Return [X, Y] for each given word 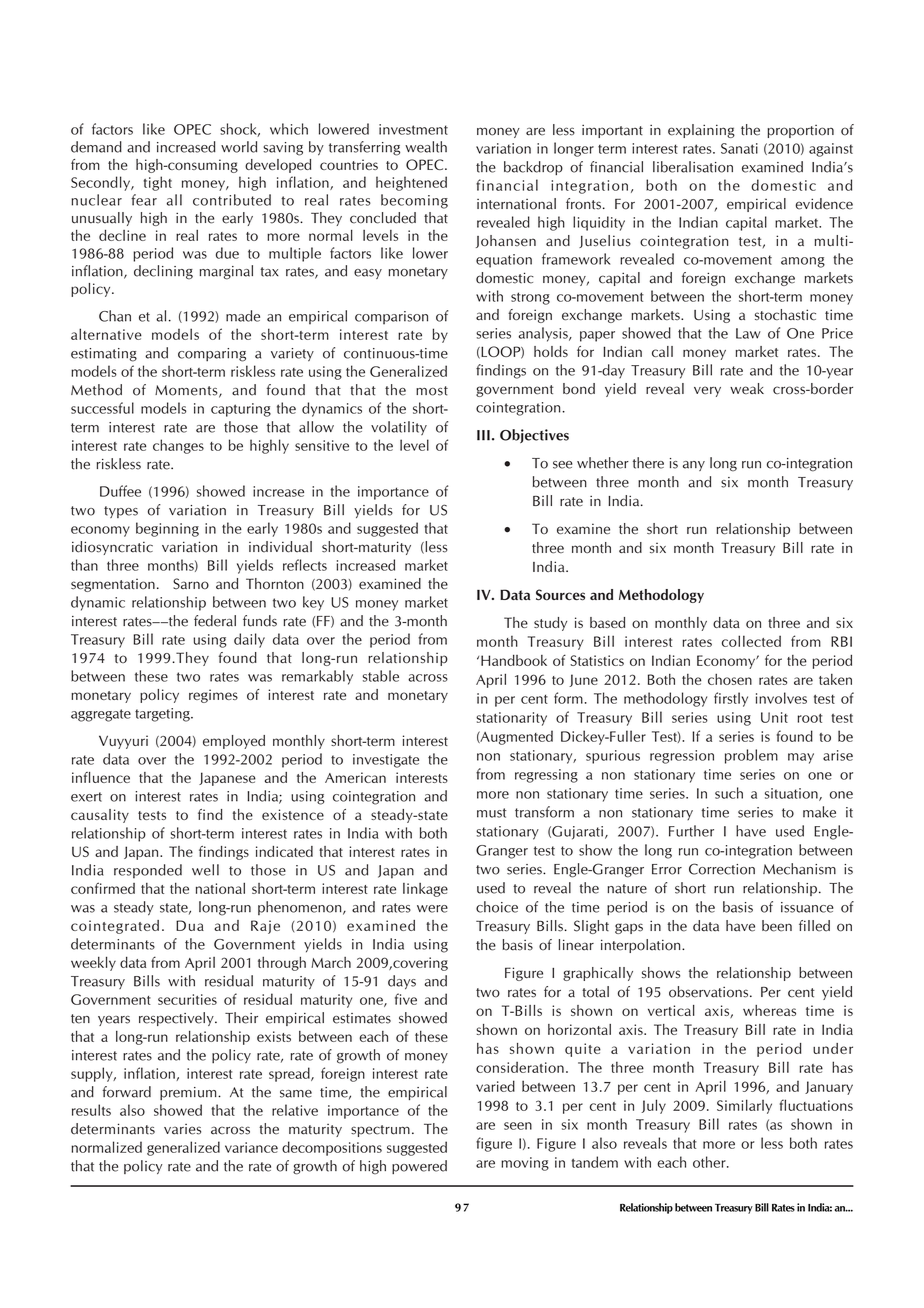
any [694, 466]
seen [518, 1126]
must [492, 813]
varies [182, 1129]
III [483, 435]
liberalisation [693, 167]
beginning [167, 529]
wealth [426, 147]
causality [100, 816]
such [729, 793]
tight [158, 183]
